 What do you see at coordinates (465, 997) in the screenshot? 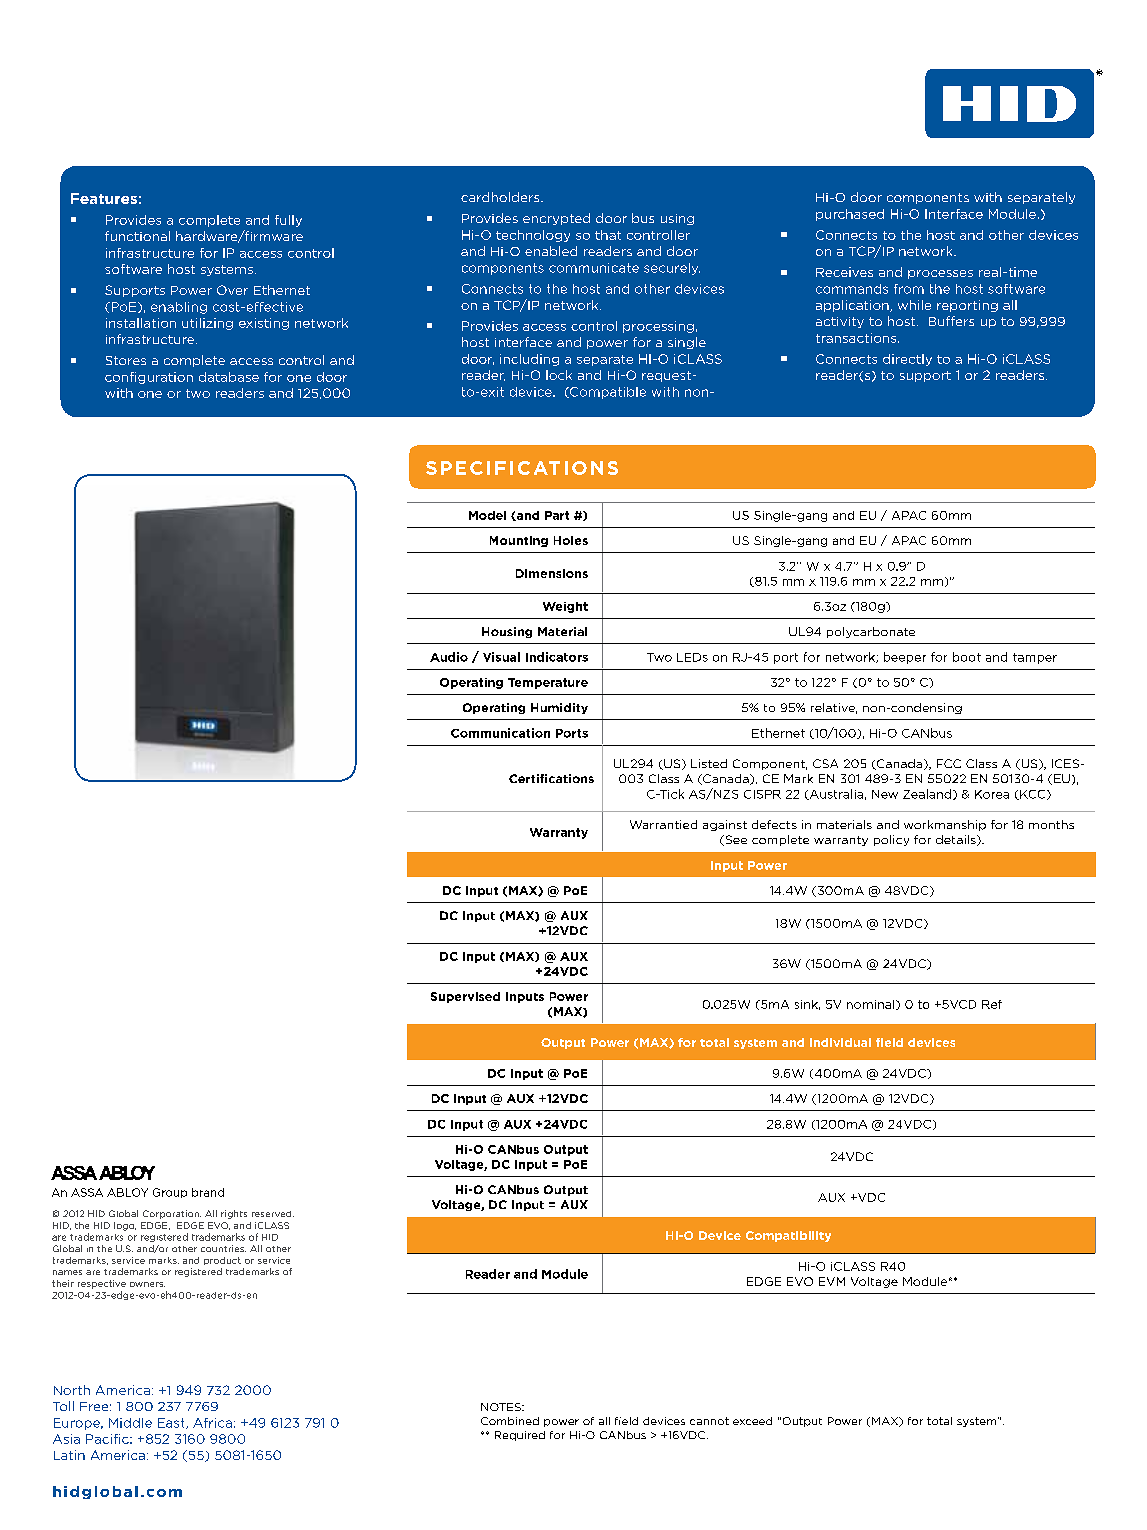
I see `Supervised` at bounding box center [465, 997].
